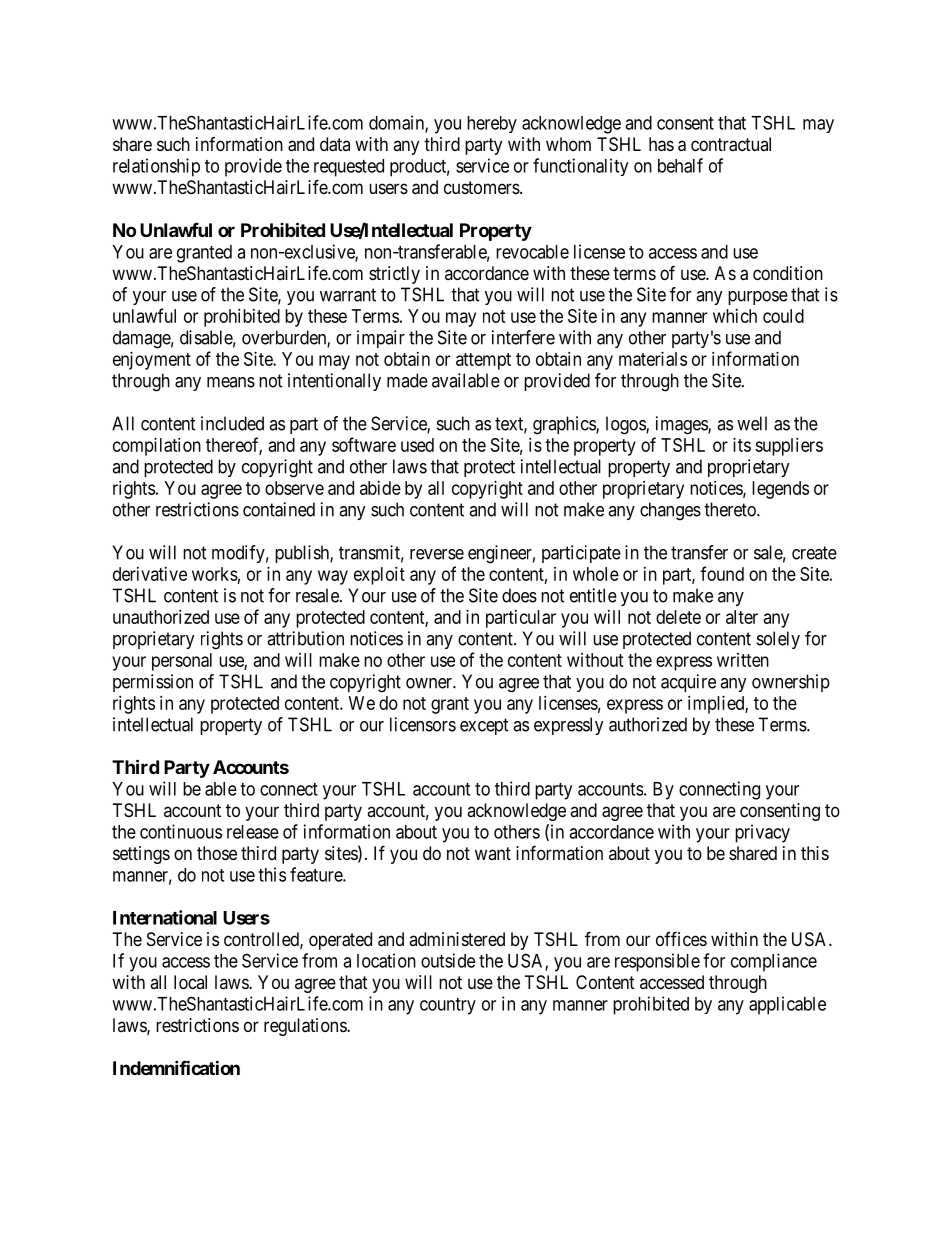 The height and width of the screenshot is (1233, 952). What do you see at coordinates (231, 382) in the screenshot?
I see `means` at bounding box center [231, 382].
